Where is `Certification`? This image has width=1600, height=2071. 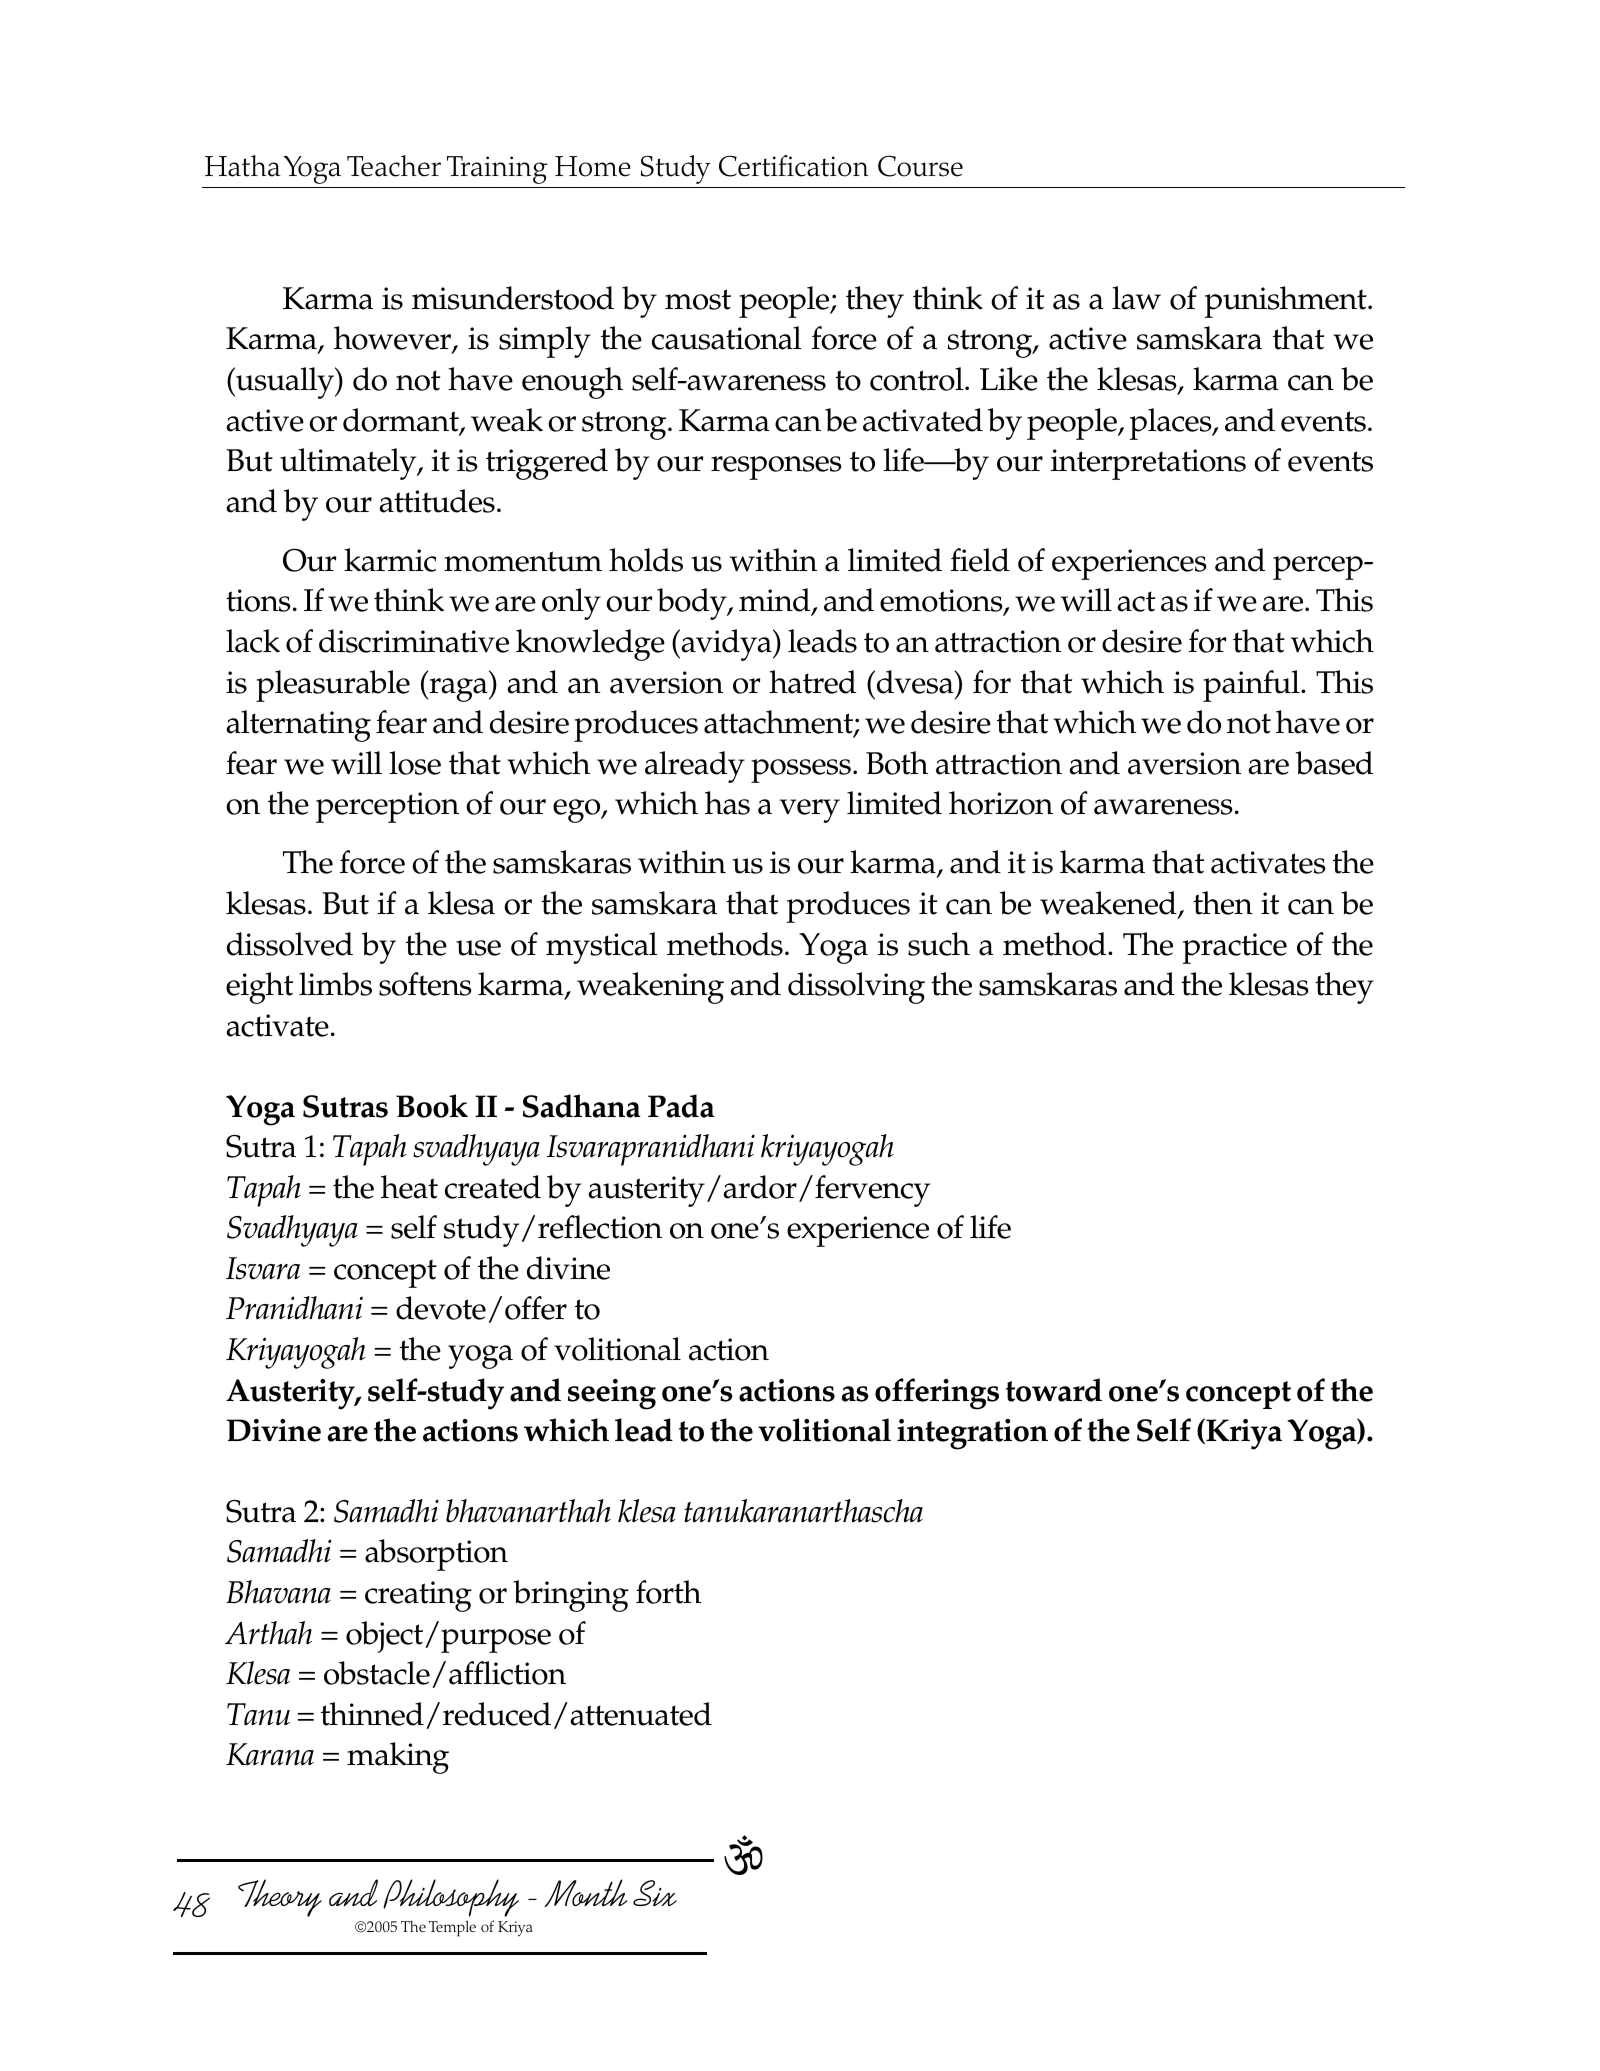 Certification is located at coordinates (794, 166).
